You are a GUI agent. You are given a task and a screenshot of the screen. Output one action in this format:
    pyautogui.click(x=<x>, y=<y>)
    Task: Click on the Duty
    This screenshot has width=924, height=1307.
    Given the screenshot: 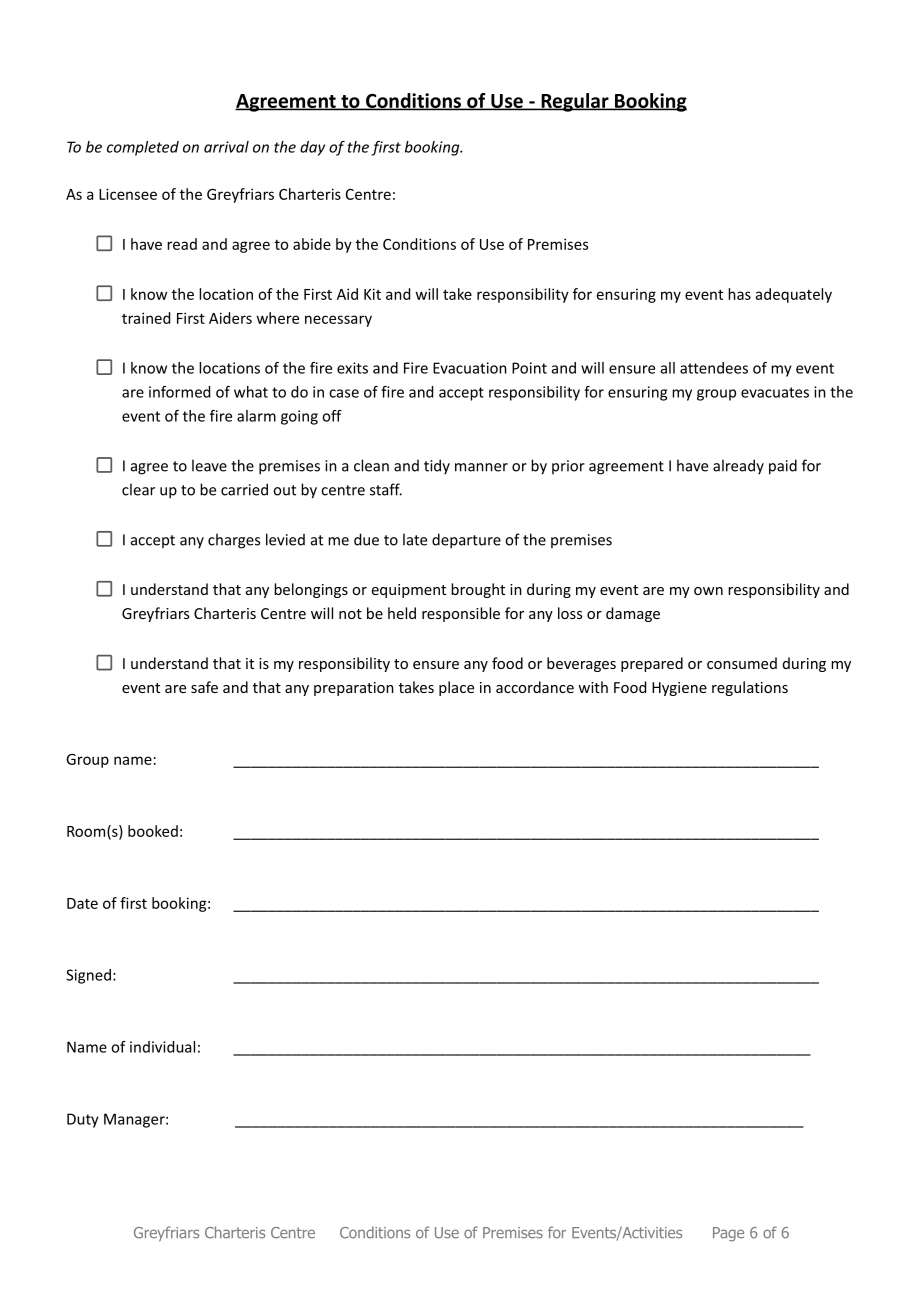 What is the action you would take?
    pyautogui.click(x=83, y=1120)
